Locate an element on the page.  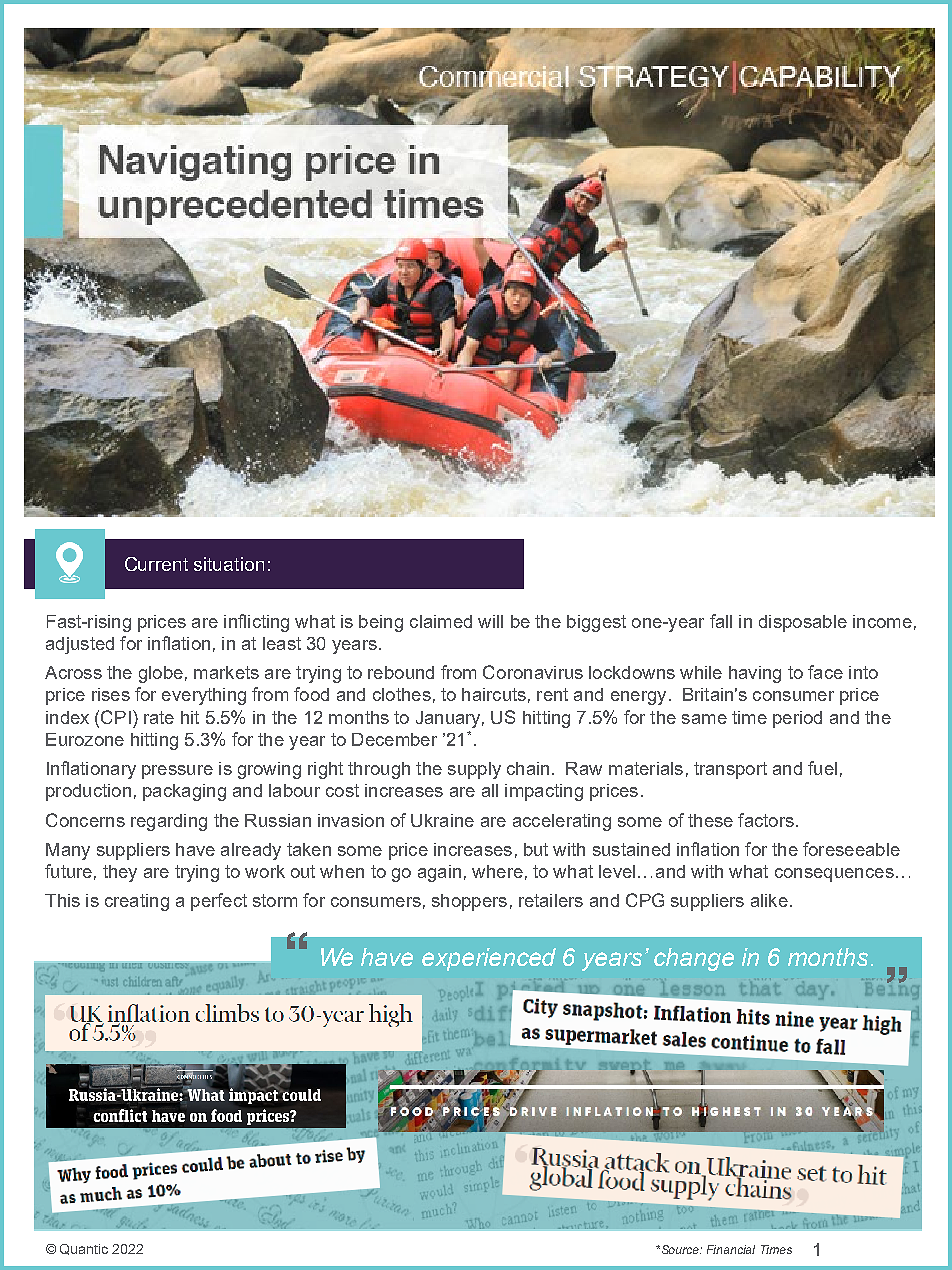
situation is located at coordinates (229, 564).
